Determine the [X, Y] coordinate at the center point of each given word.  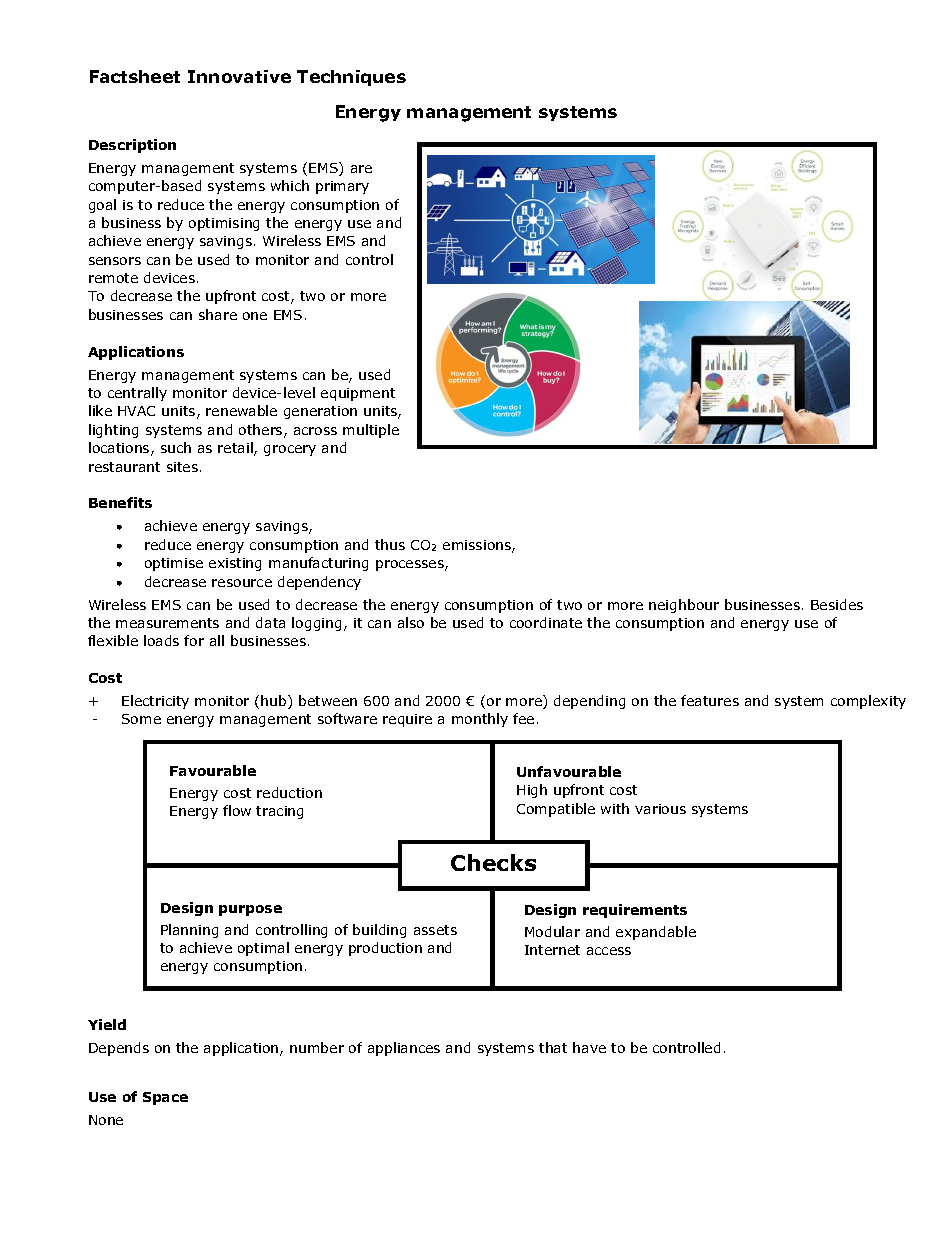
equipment [358, 394]
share [218, 314]
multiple [371, 431]
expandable [656, 933]
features [710, 700]
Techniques [351, 78]
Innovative [239, 76]
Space [165, 1098]
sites [182, 467]
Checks [493, 862]
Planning [189, 931]
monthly [480, 720]
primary [342, 187]
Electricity [155, 702]
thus [390, 544]
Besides [837, 604]
